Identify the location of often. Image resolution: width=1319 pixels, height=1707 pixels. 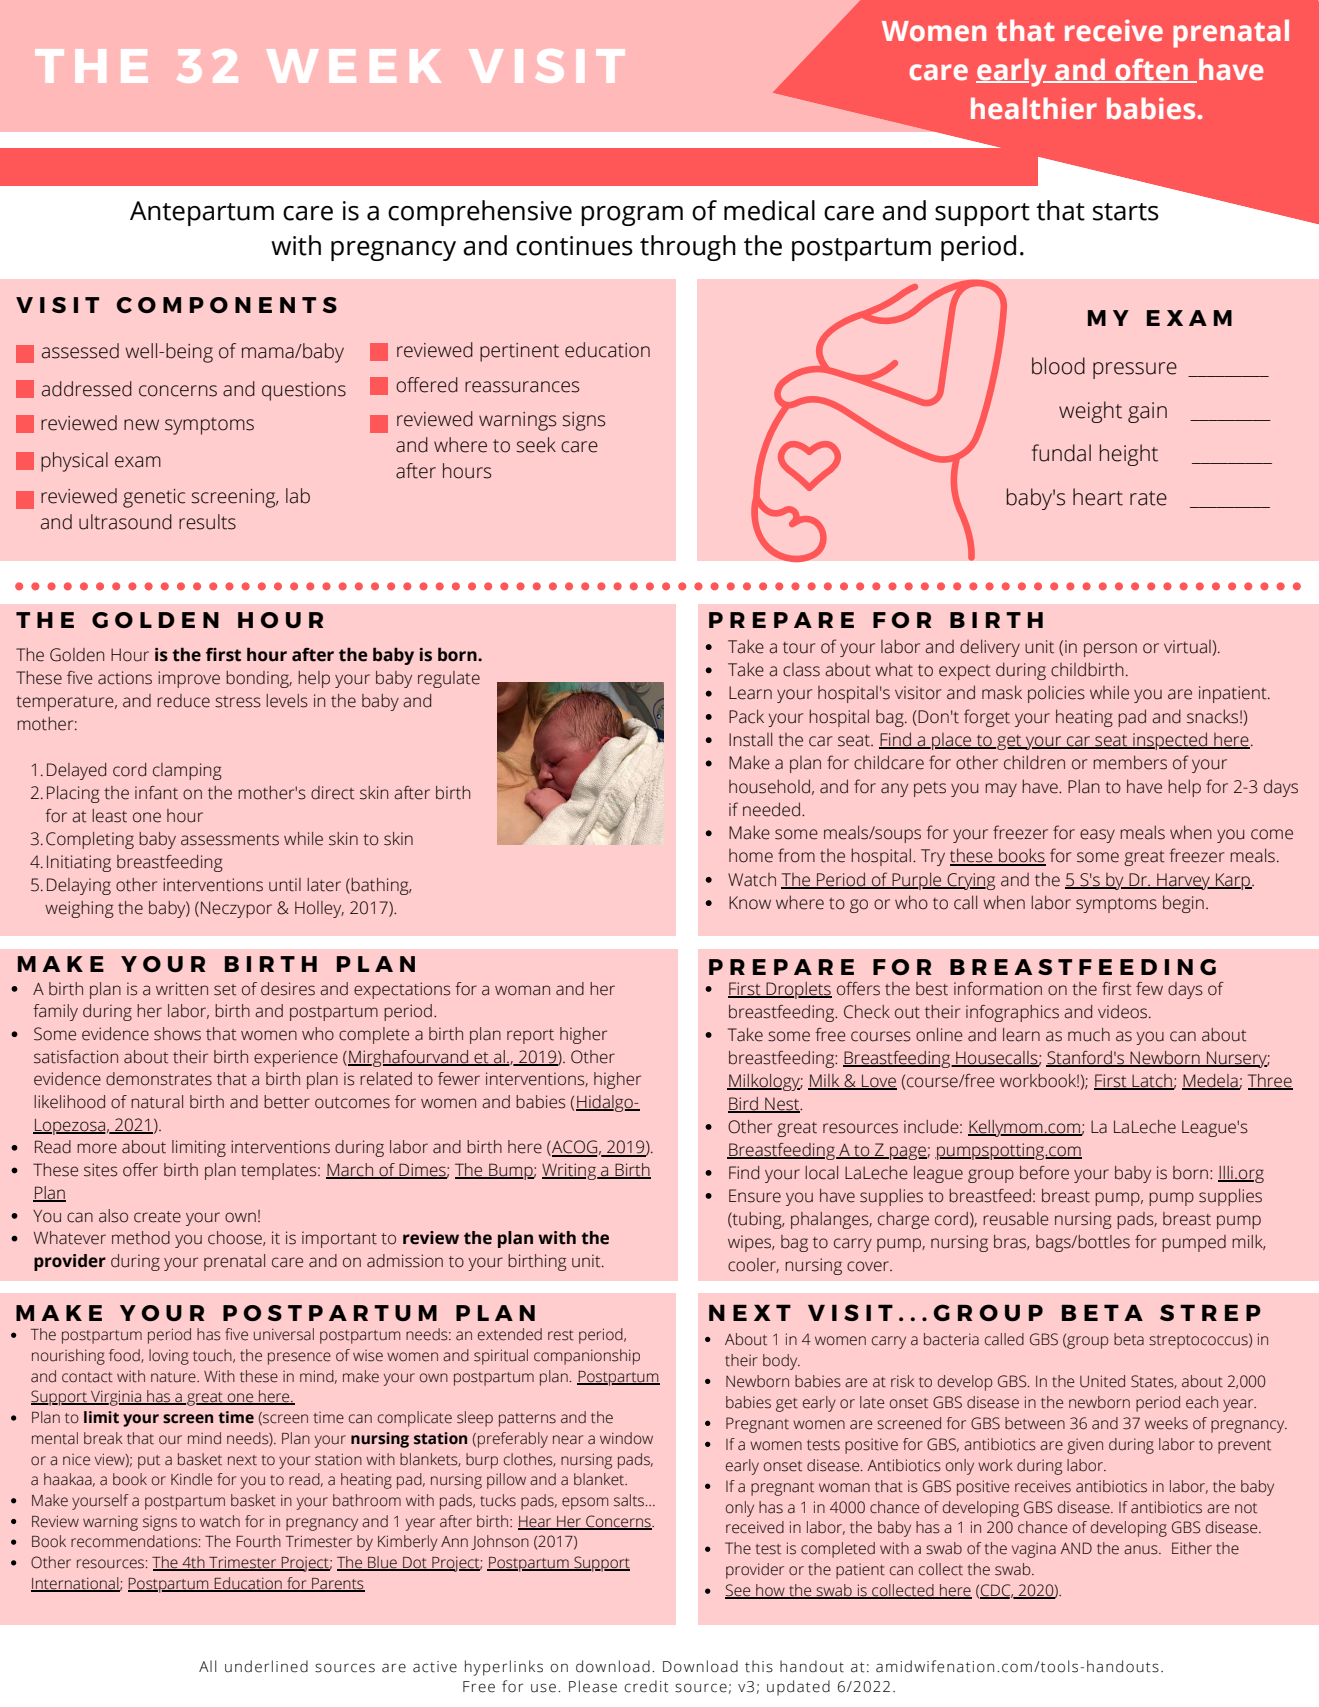
(1151, 70).
